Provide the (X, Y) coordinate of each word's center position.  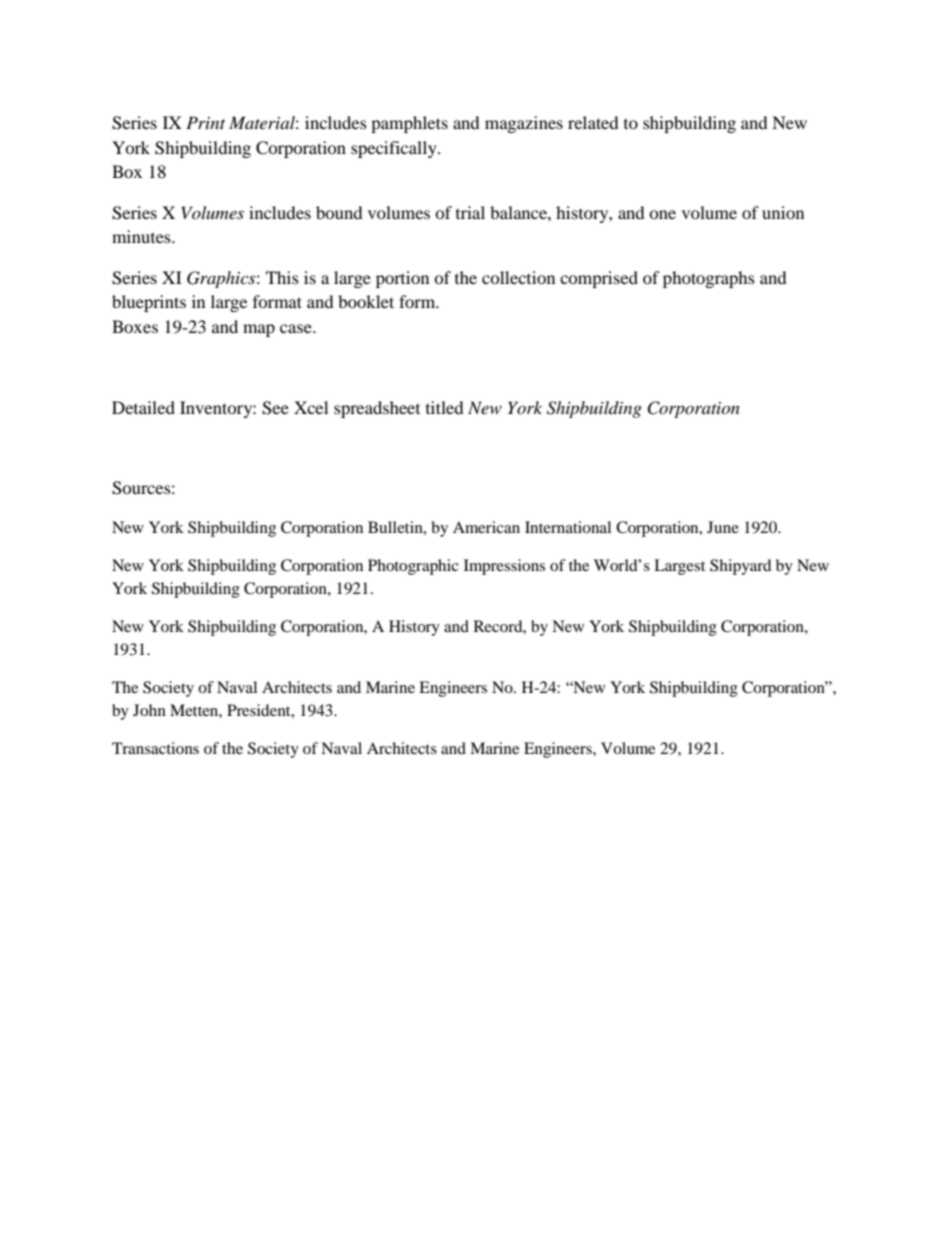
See (275, 408)
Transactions (155, 748)
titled (445, 407)
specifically (395, 149)
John (149, 710)
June (723, 527)
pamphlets (409, 124)
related (593, 122)
